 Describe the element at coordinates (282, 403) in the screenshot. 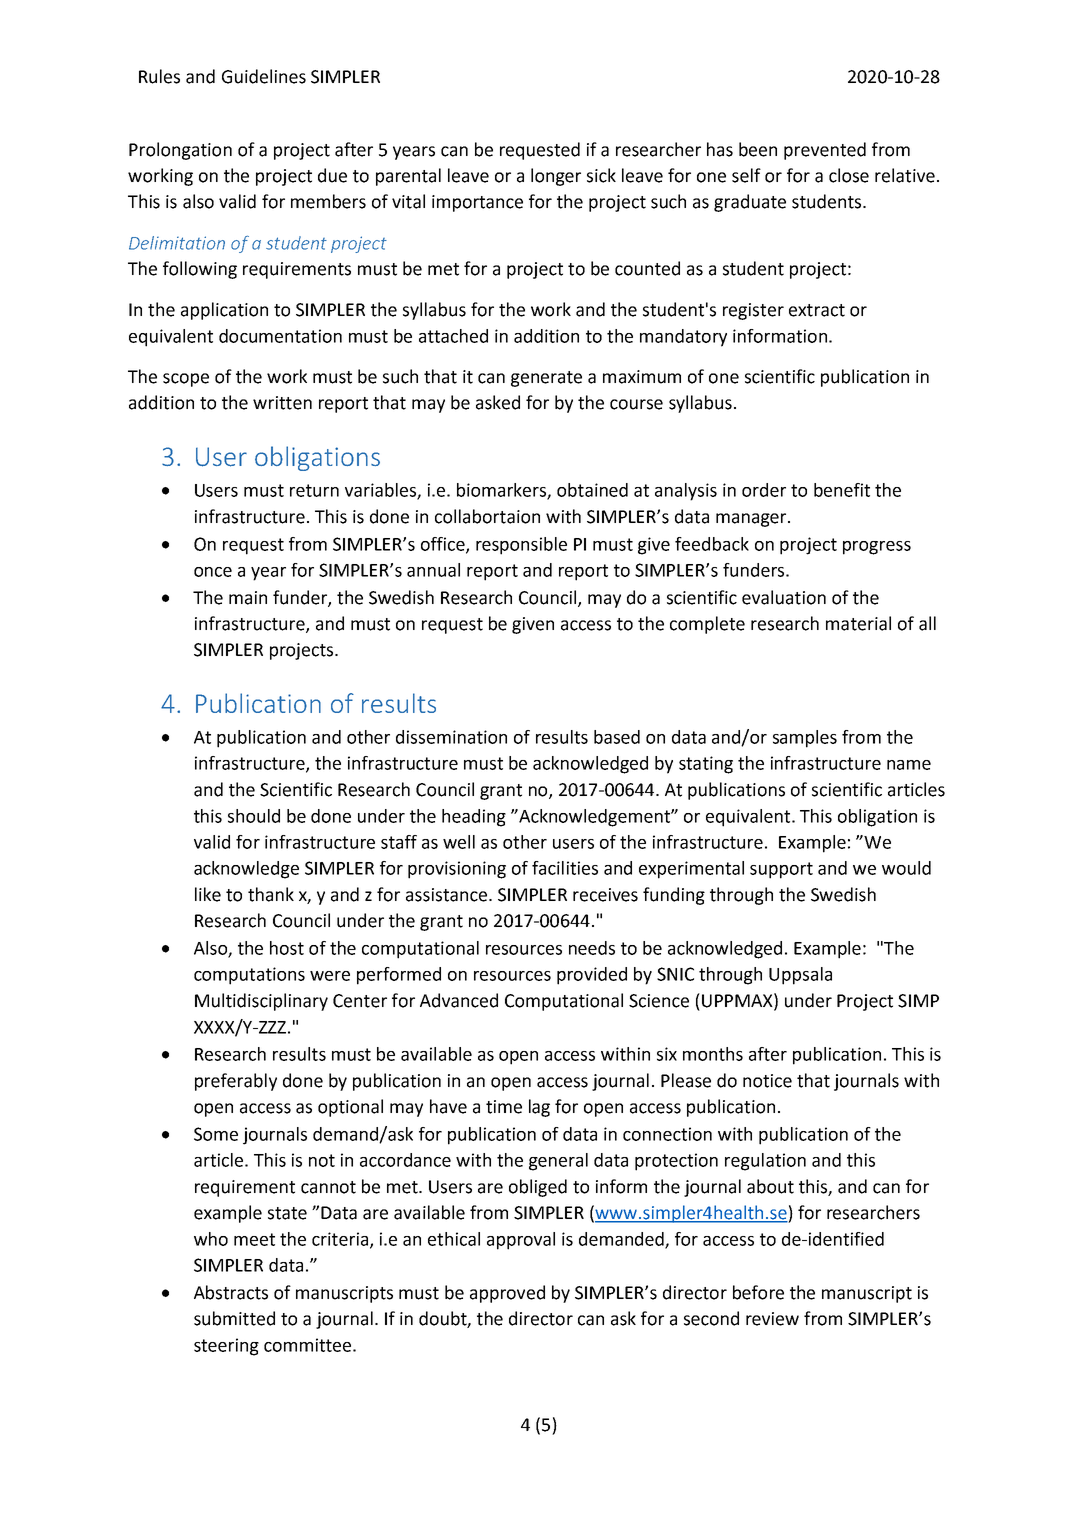

I see `written` at that location.
